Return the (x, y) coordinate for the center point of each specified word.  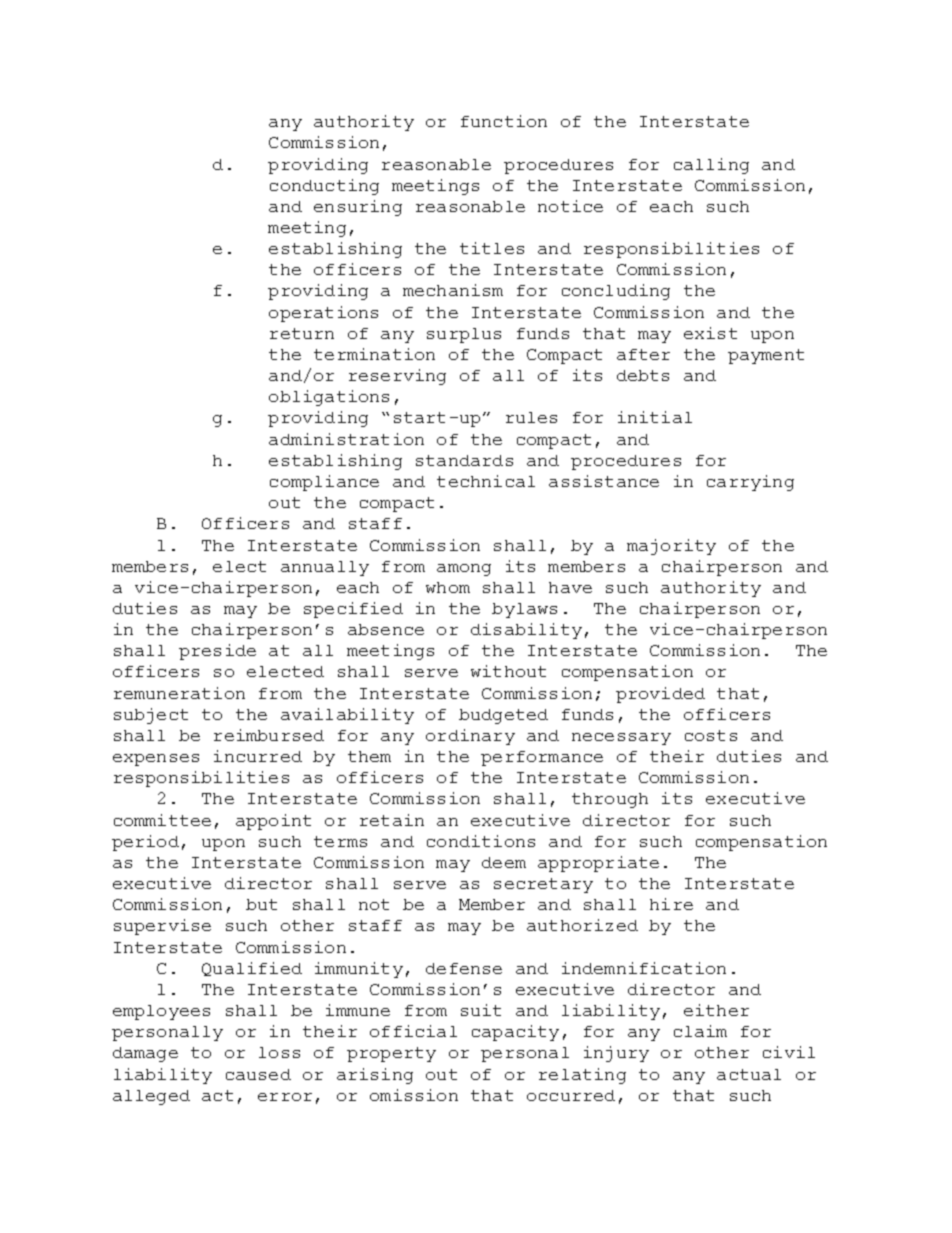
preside (217, 652)
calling (711, 166)
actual (749, 1074)
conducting (324, 187)
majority (671, 547)
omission (414, 1095)
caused (258, 1074)
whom (448, 587)
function (504, 121)
